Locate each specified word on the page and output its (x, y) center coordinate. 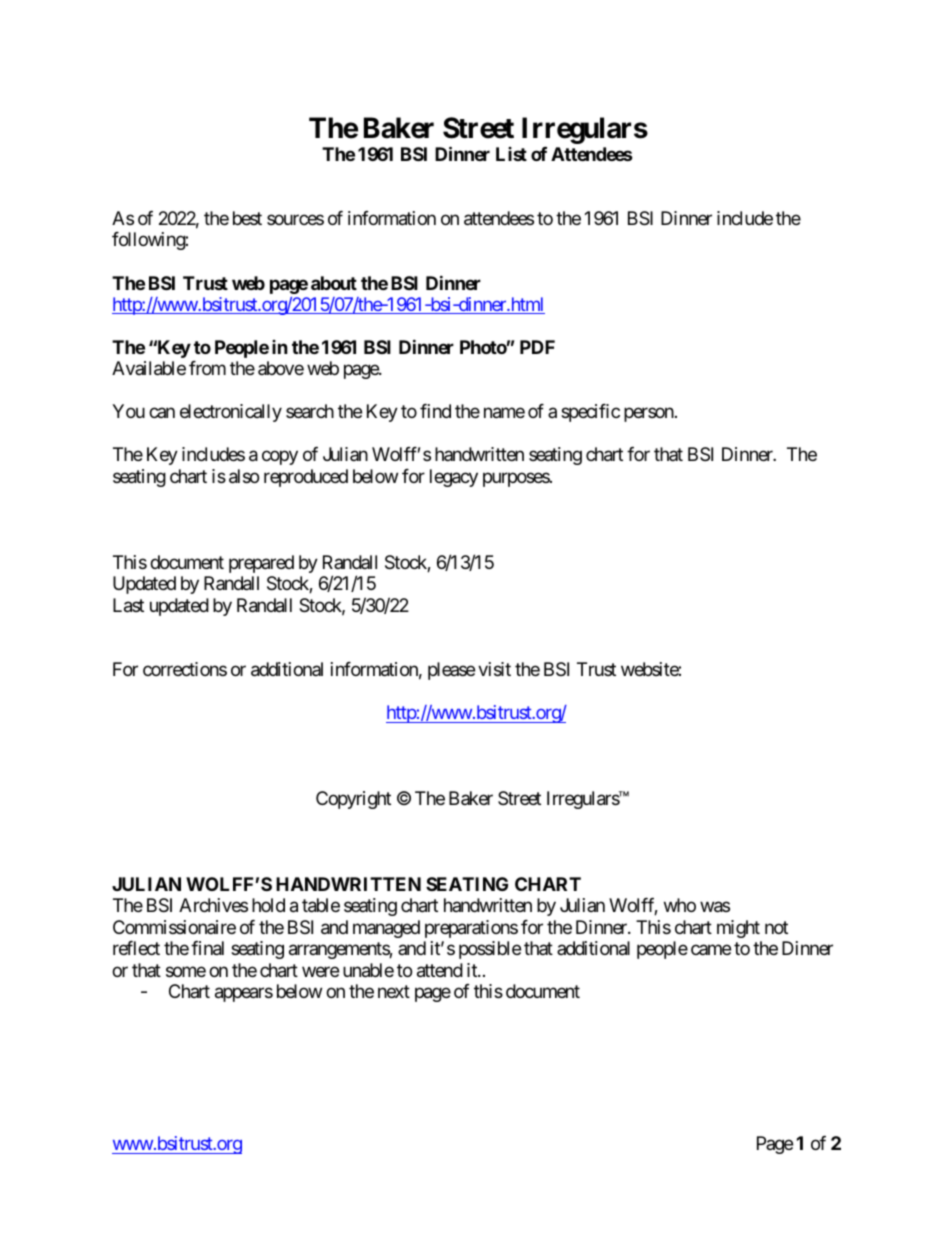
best (247, 218)
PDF (537, 347)
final (207, 948)
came (711, 950)
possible (490, 950)
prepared (261, 564)
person (649, 415)
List (511, 154)
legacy (454, 478)
